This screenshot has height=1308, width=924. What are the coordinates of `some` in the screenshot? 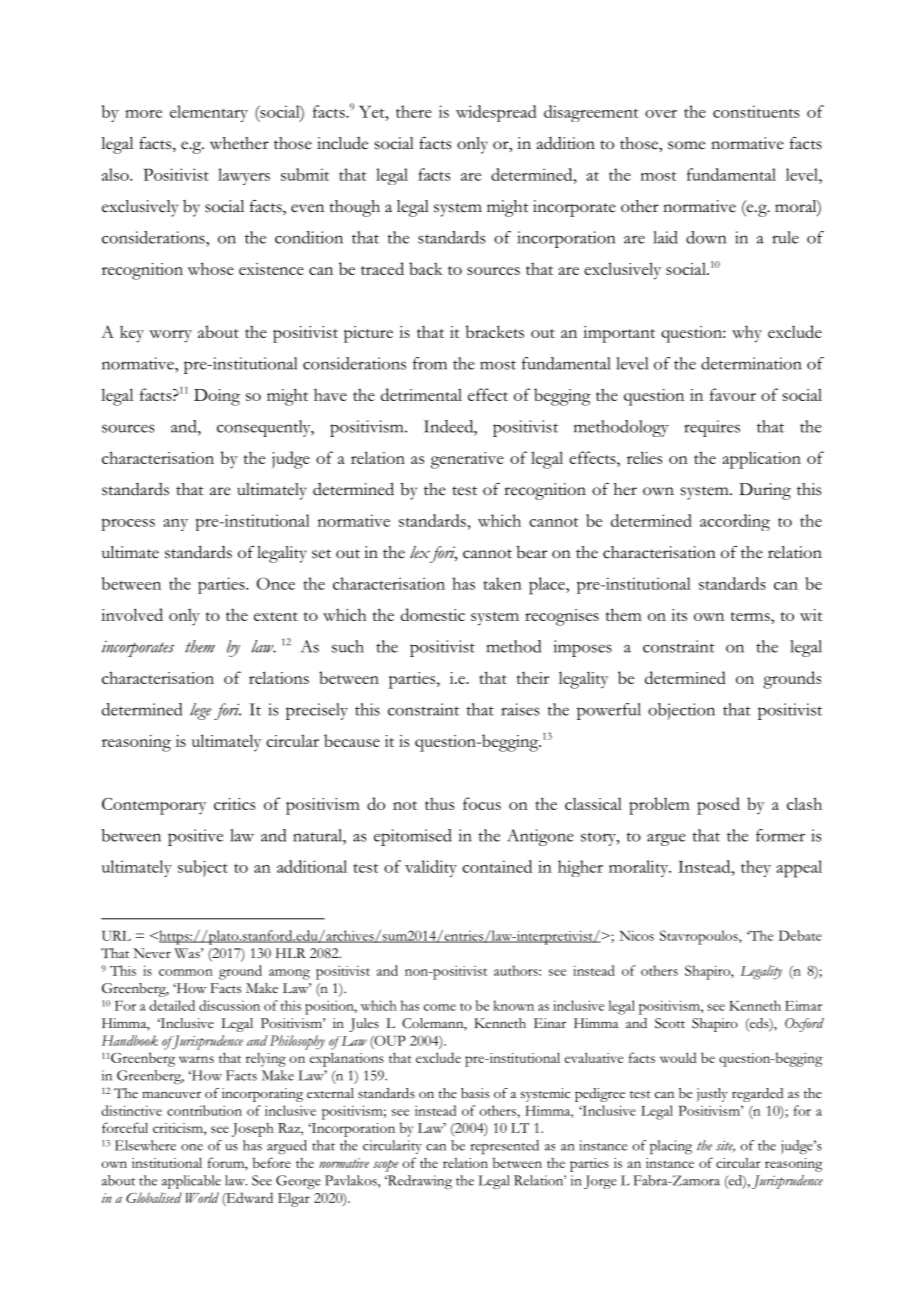 It's located at (686, 145).
